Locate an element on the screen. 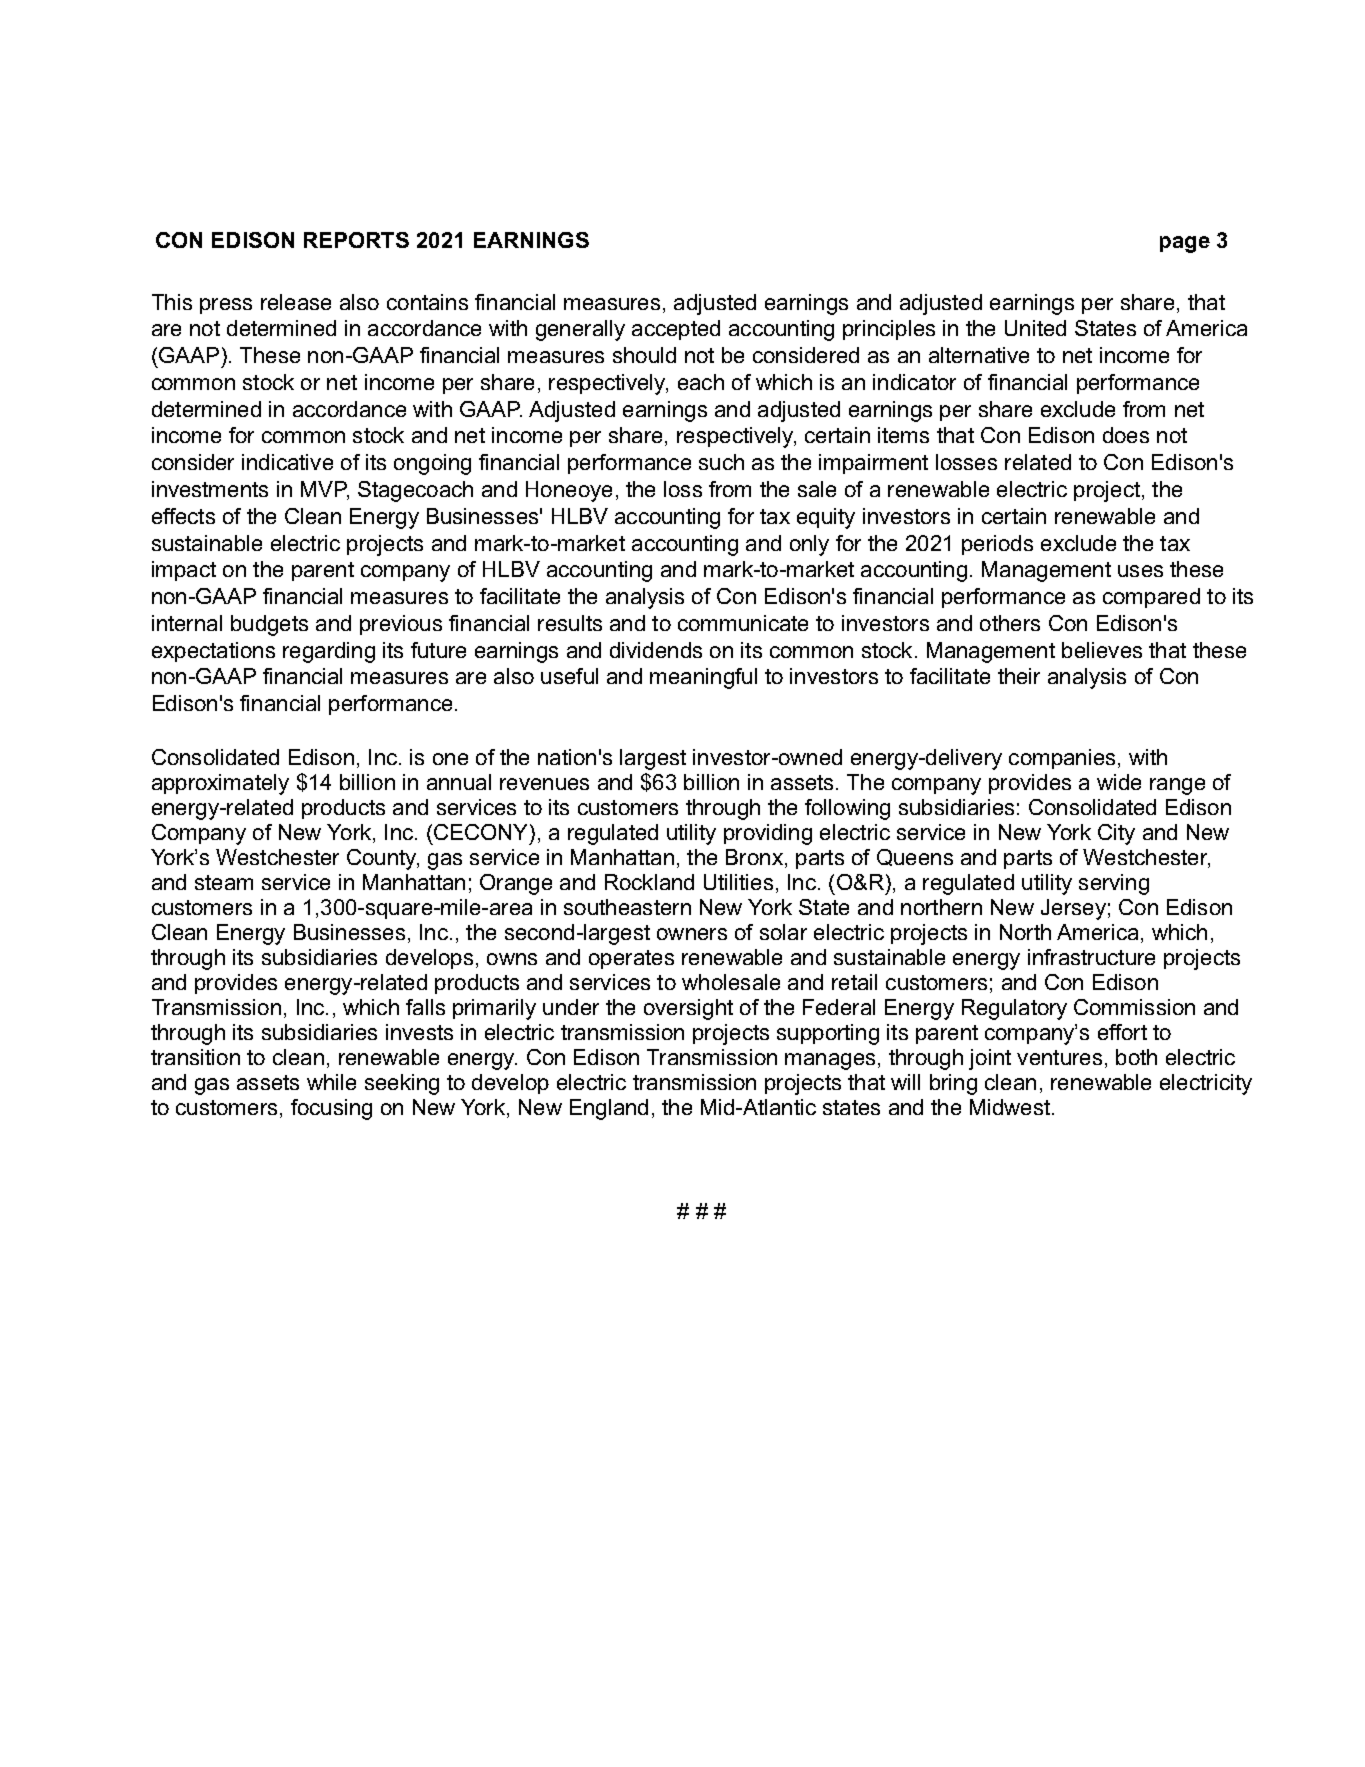  periods is located at coordinates (997, 545).
